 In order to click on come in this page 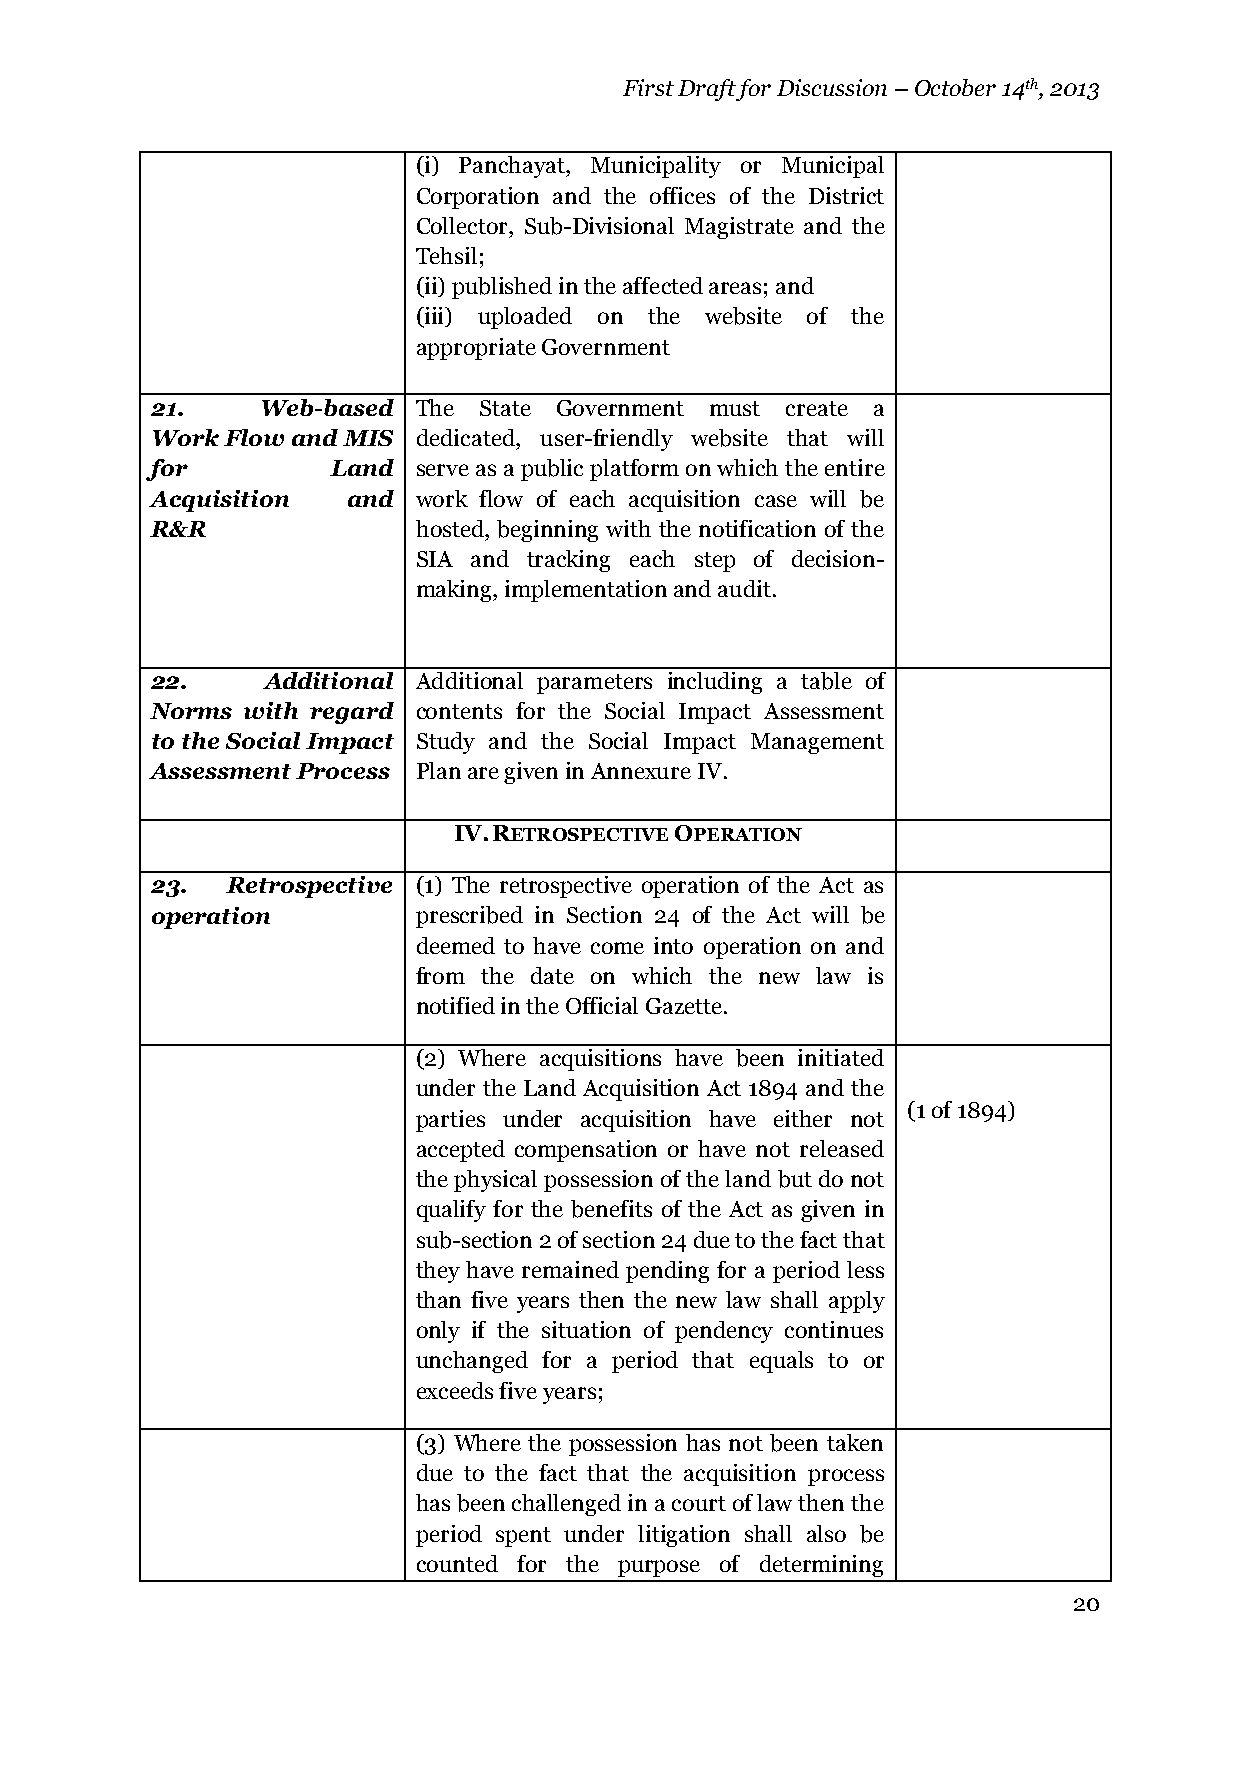, I will do `click(617, 948)`.
